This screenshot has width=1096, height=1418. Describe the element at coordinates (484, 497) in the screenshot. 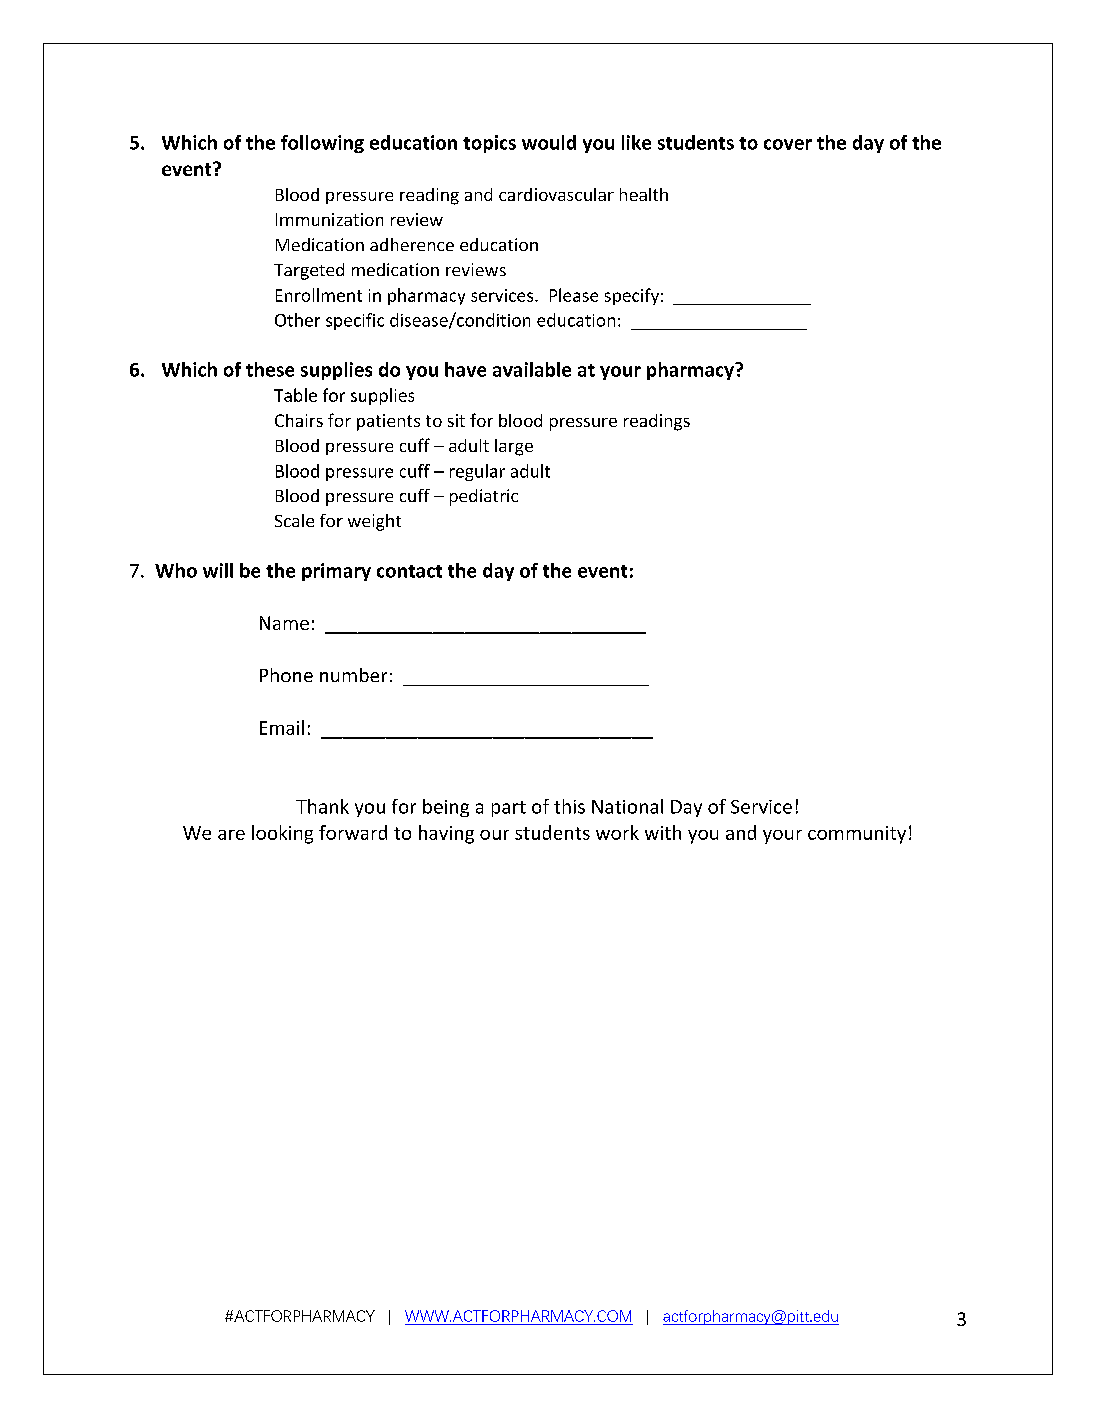

I see `pediatric` at that location.
